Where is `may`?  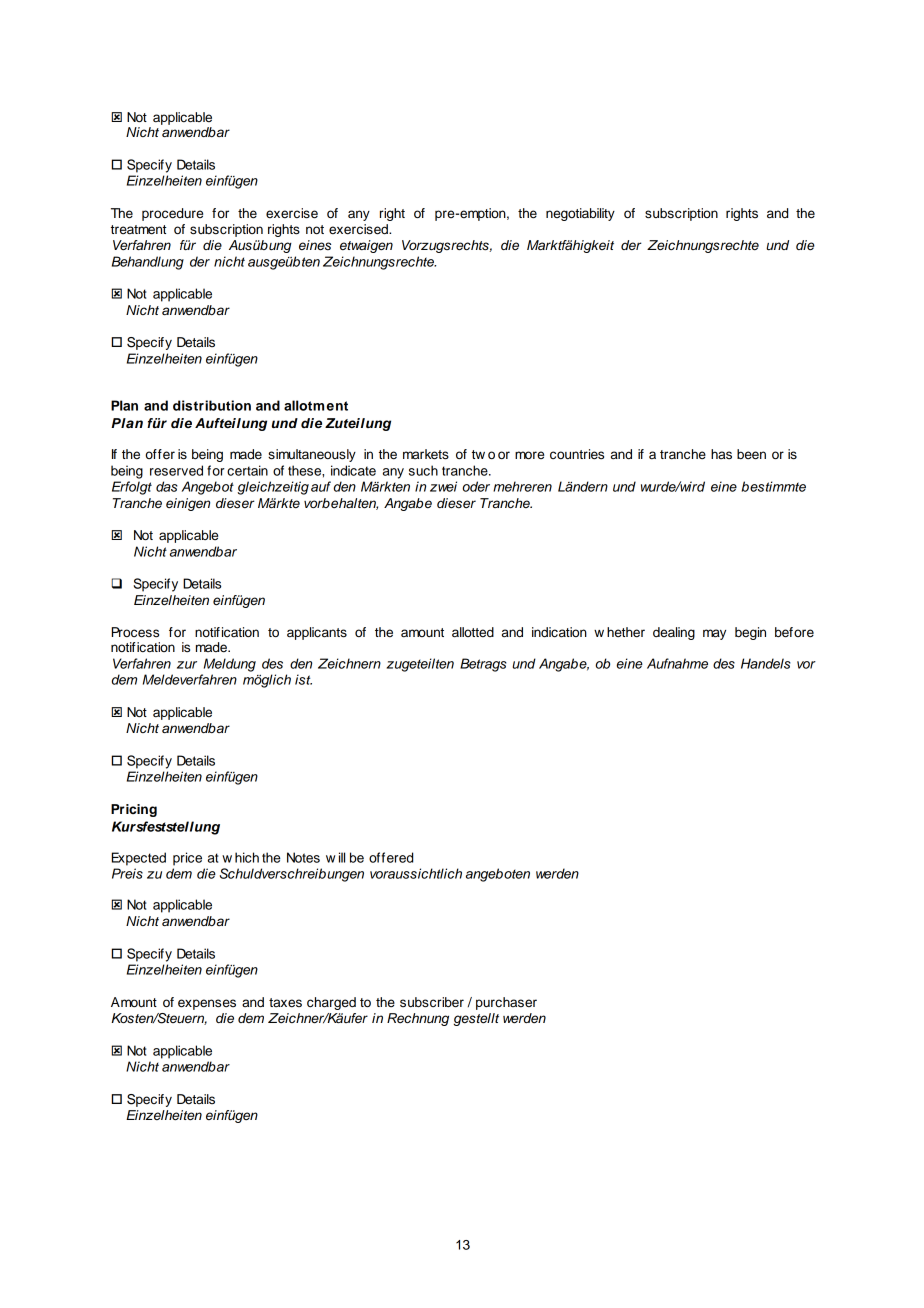
may is located at coordinates (714, 634).
